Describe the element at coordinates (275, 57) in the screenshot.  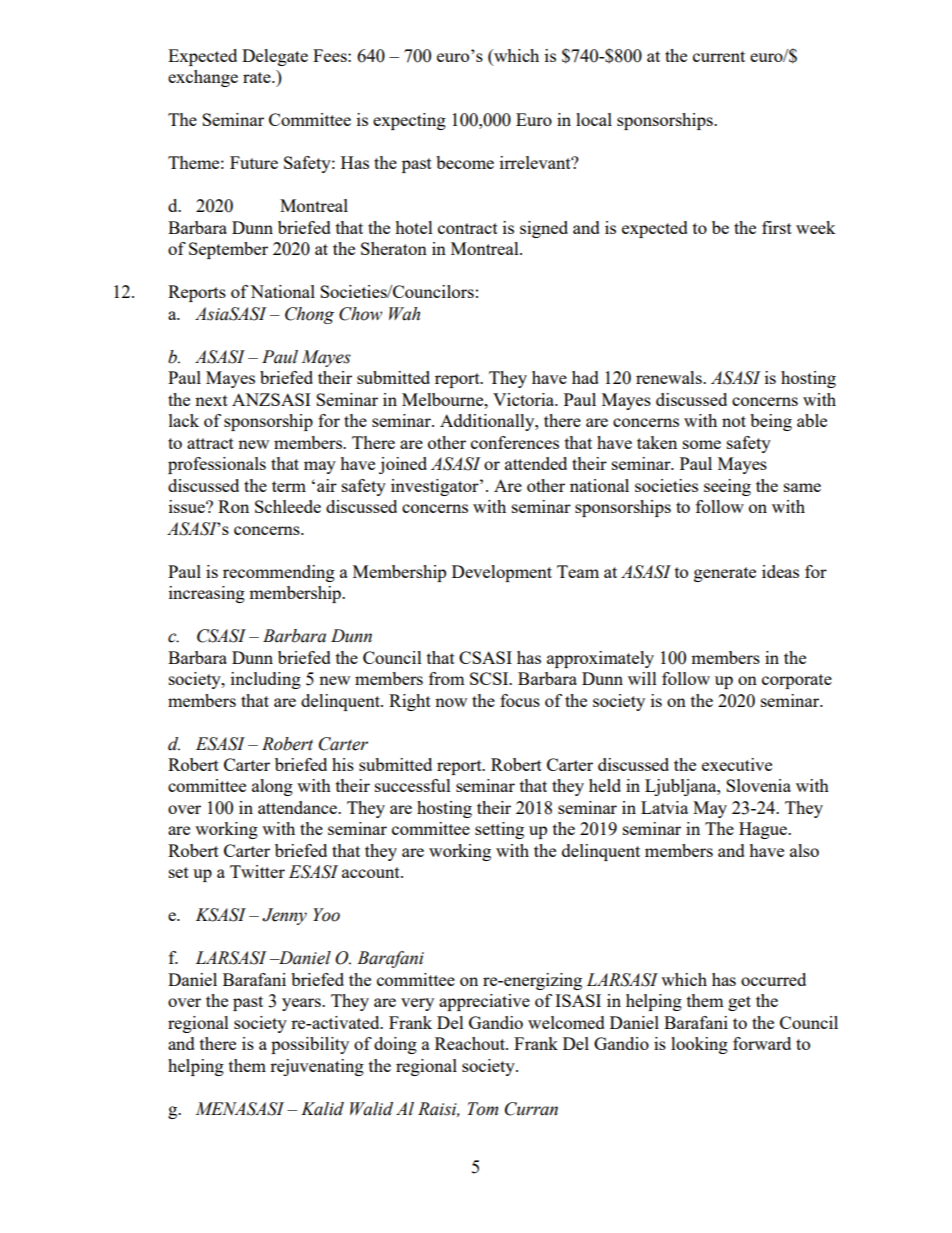
I see `Delegate` at that location.
